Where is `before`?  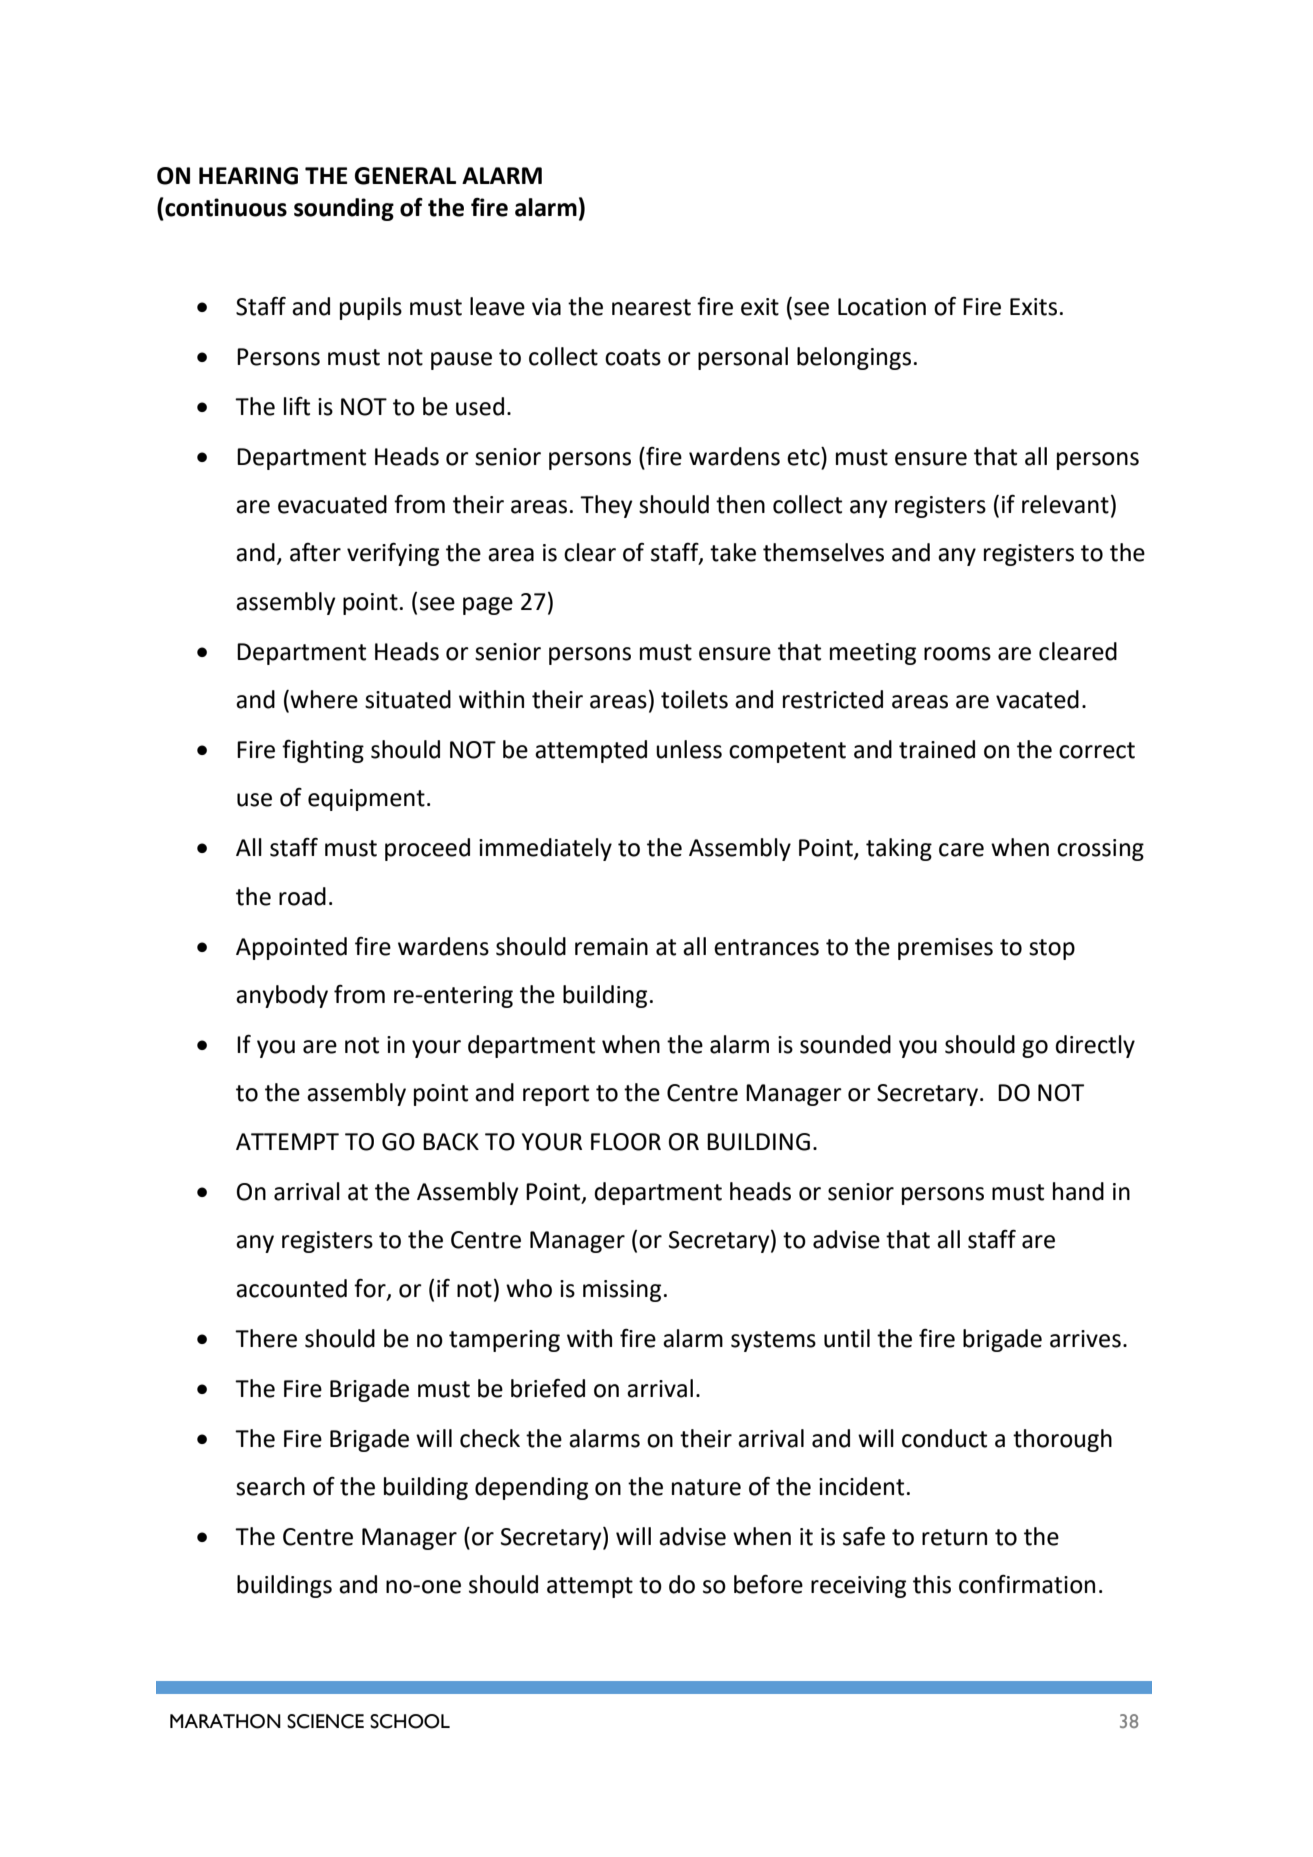 before is located at coordinates (768, 1584).
